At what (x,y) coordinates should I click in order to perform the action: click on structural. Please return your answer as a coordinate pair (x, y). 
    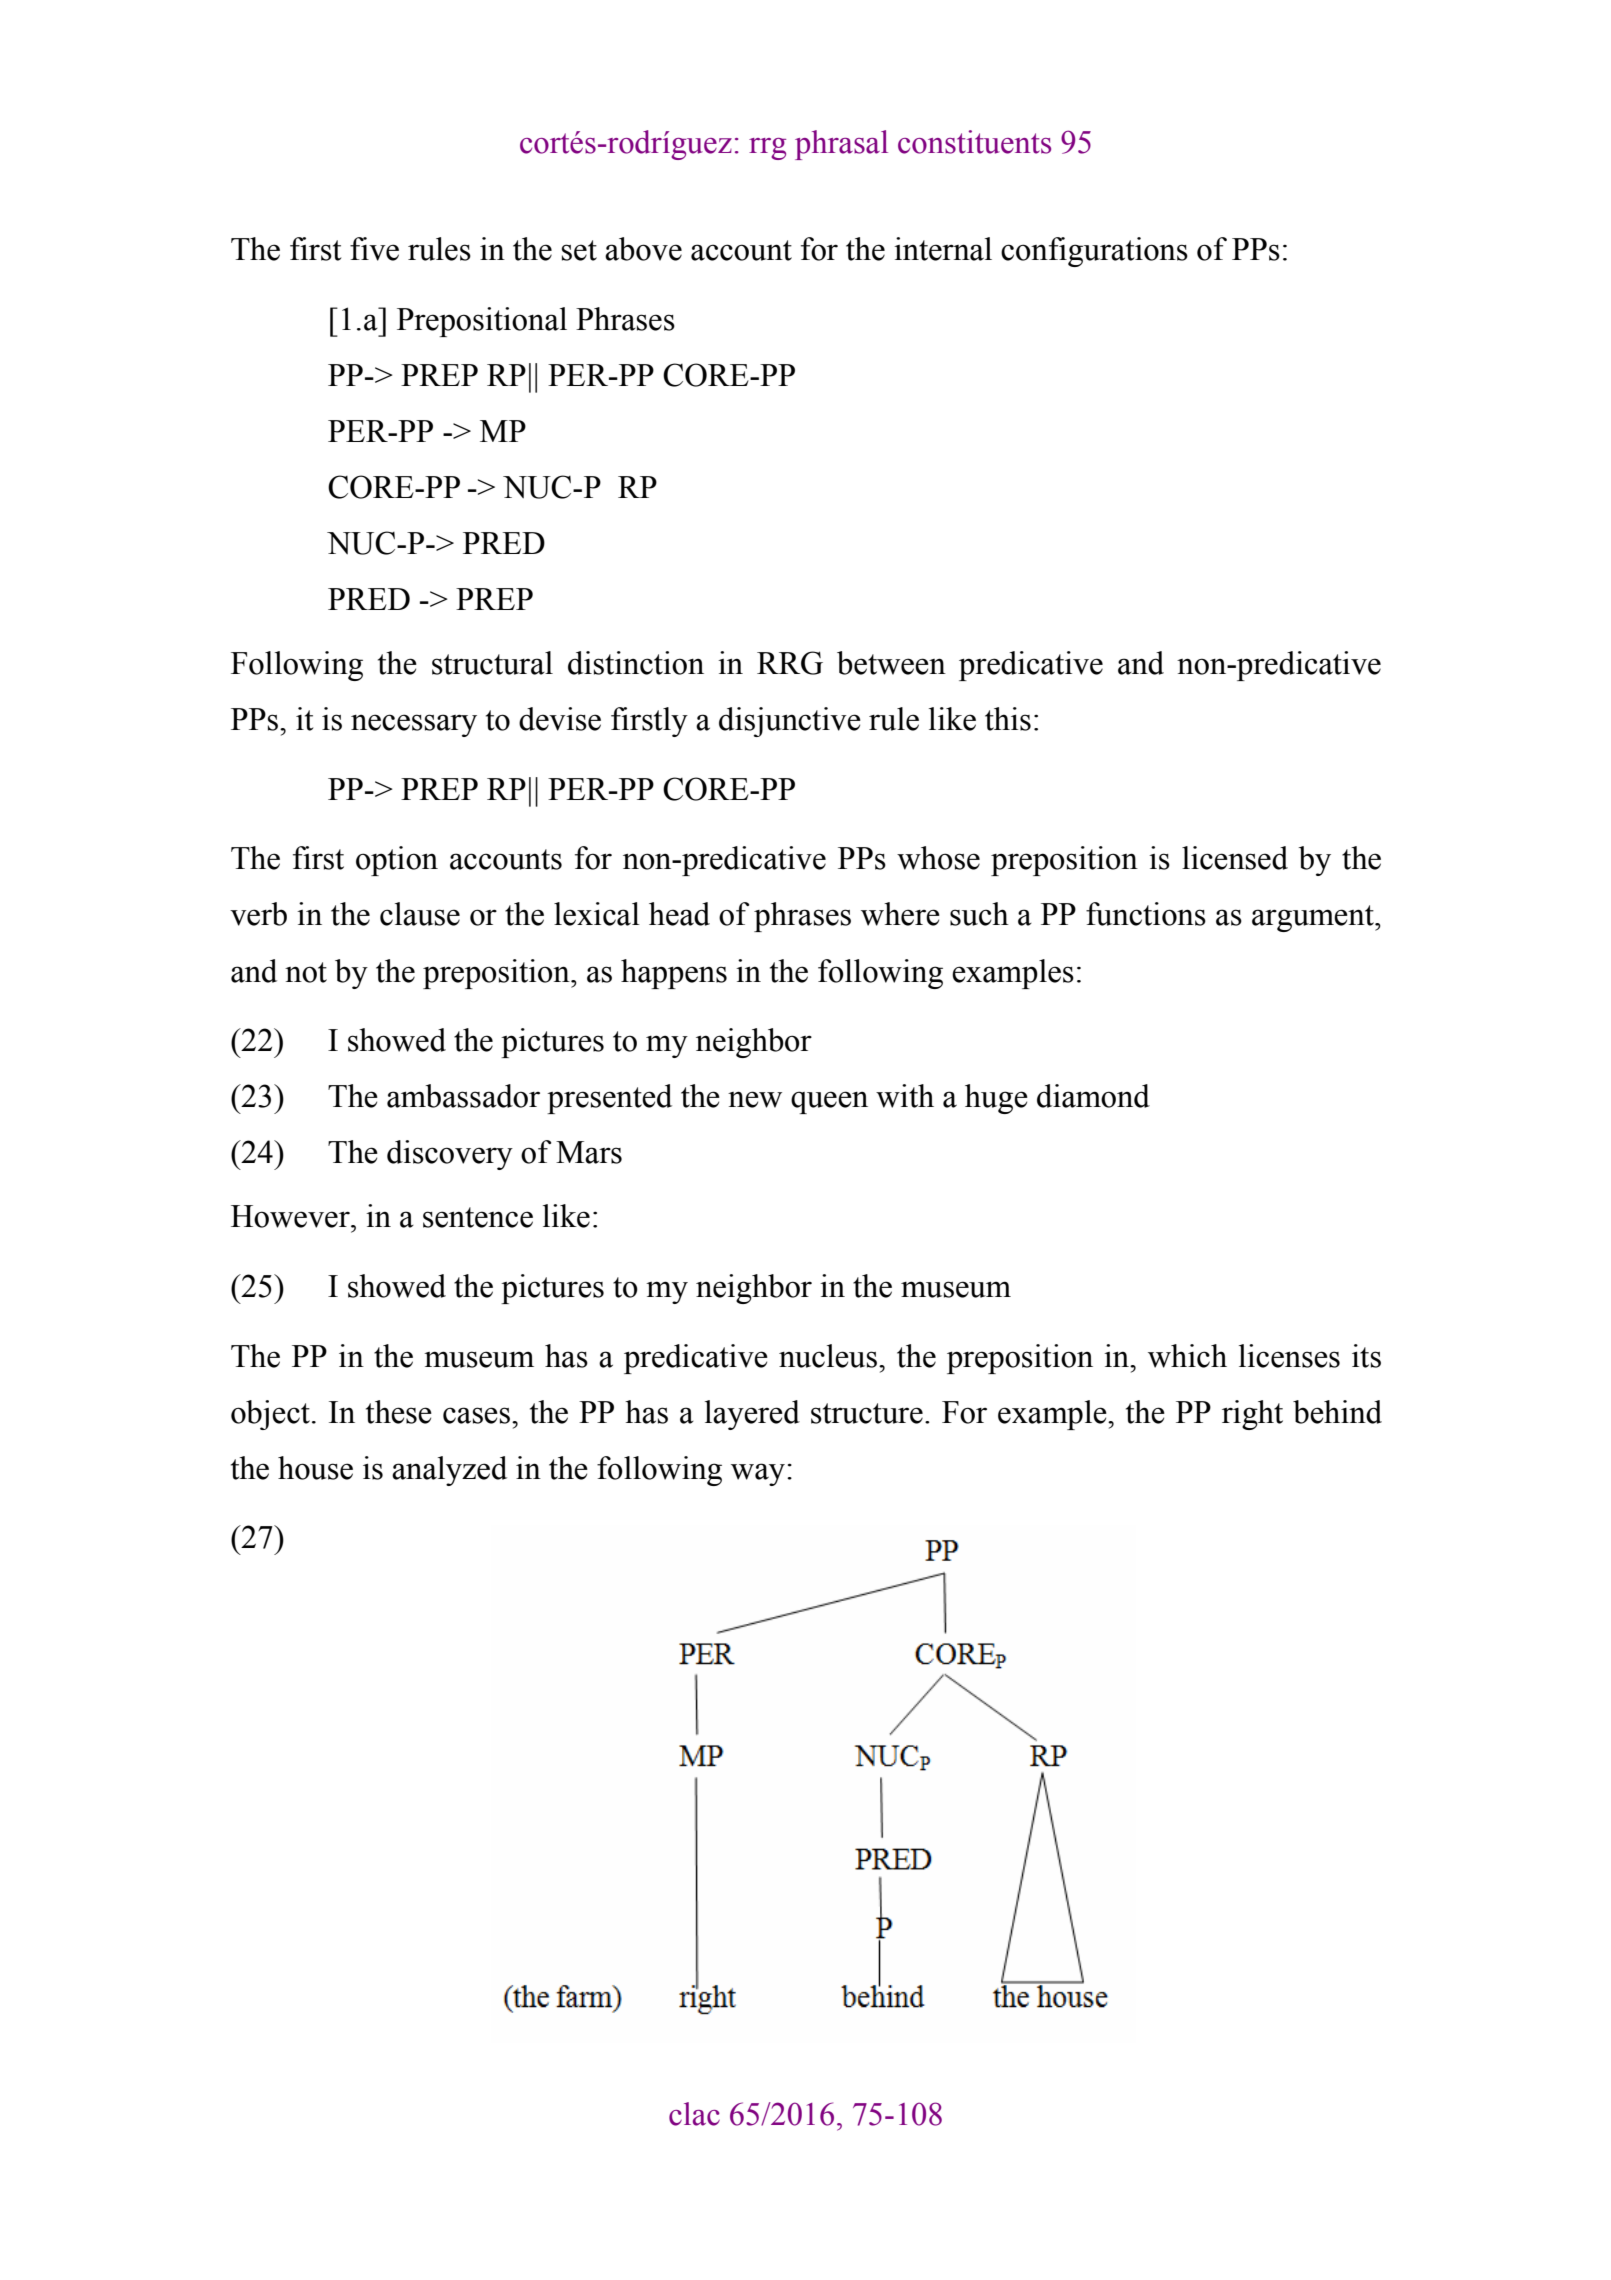
    Looking at the image, I should click on (492, 663).
